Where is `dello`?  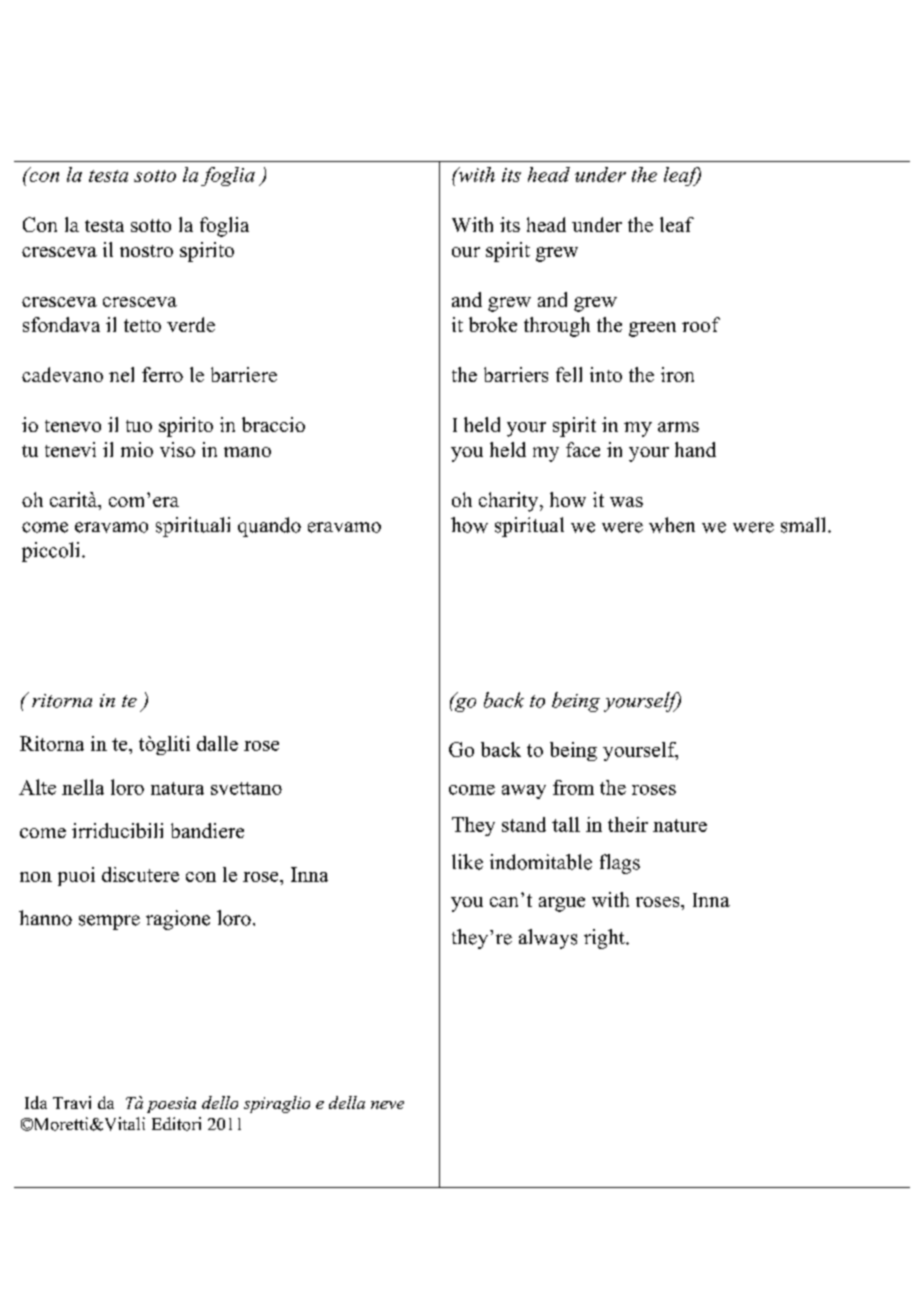
dello is located at coordinates (220, 1102).
